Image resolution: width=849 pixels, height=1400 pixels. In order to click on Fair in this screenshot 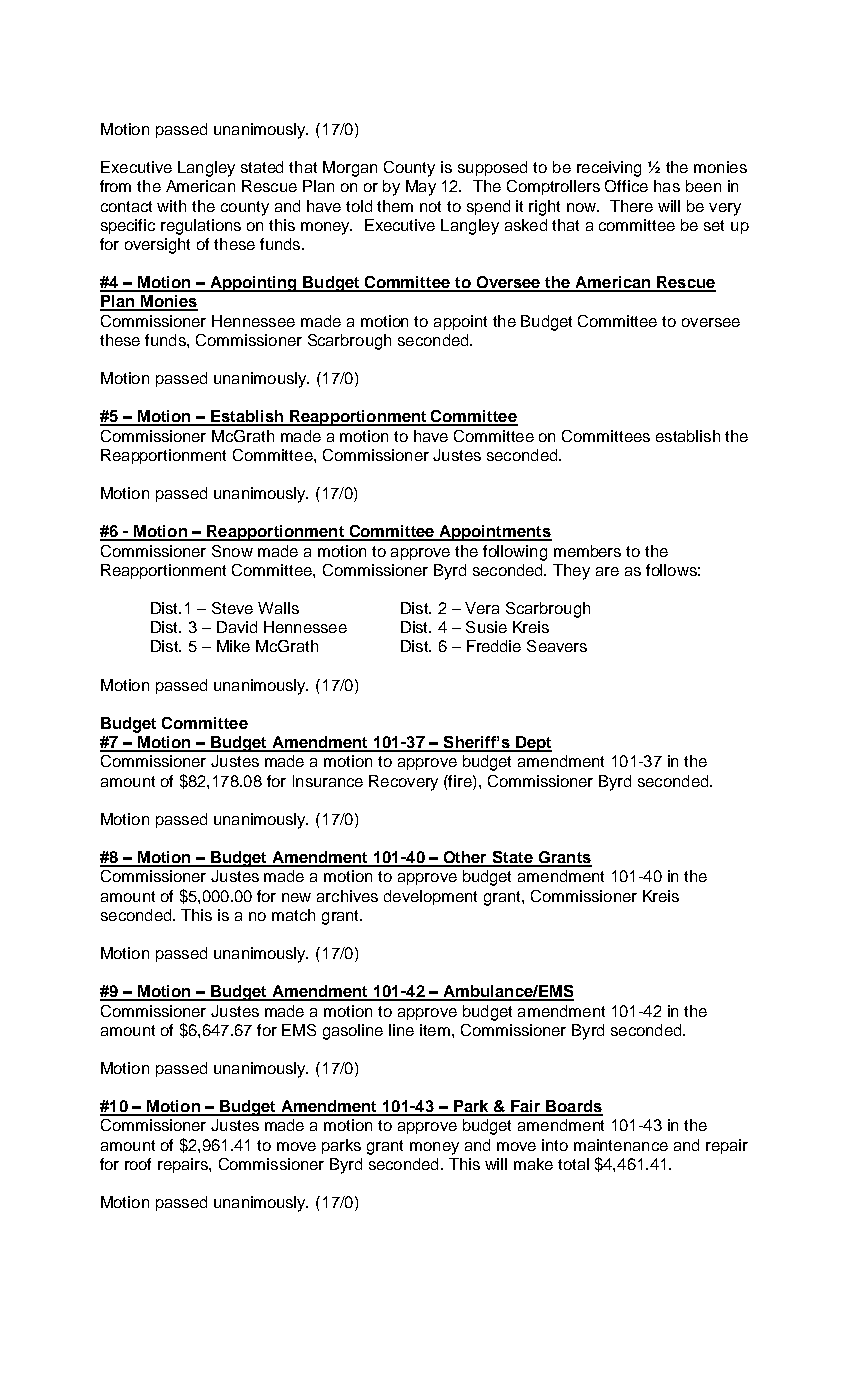, I will do `click(526, 1107)`.
